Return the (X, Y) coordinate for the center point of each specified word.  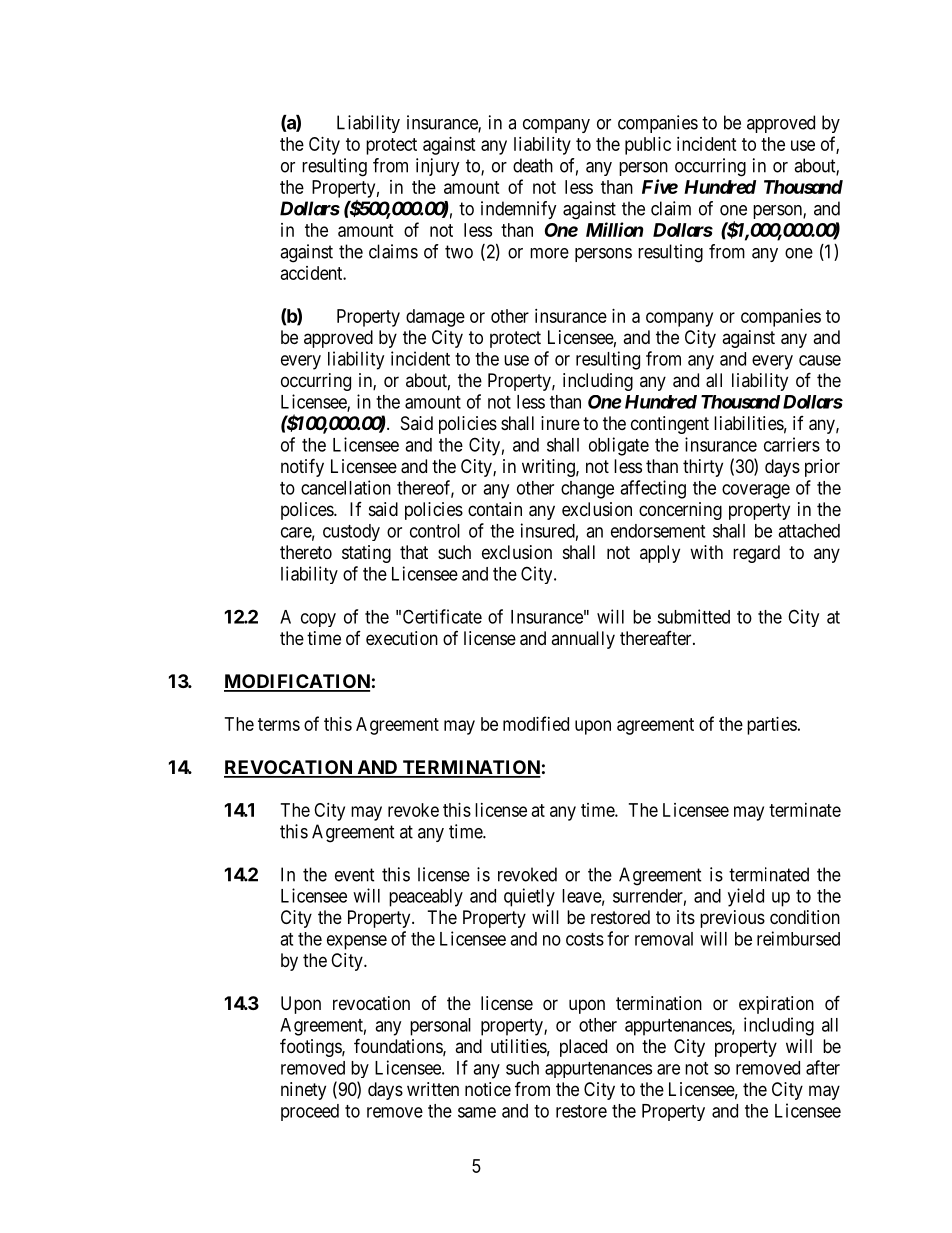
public (648, 146)
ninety (303, 1091)
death (533, 165)
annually (583, 640)
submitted (693, 616)
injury (438, 167)
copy (318, 620)
